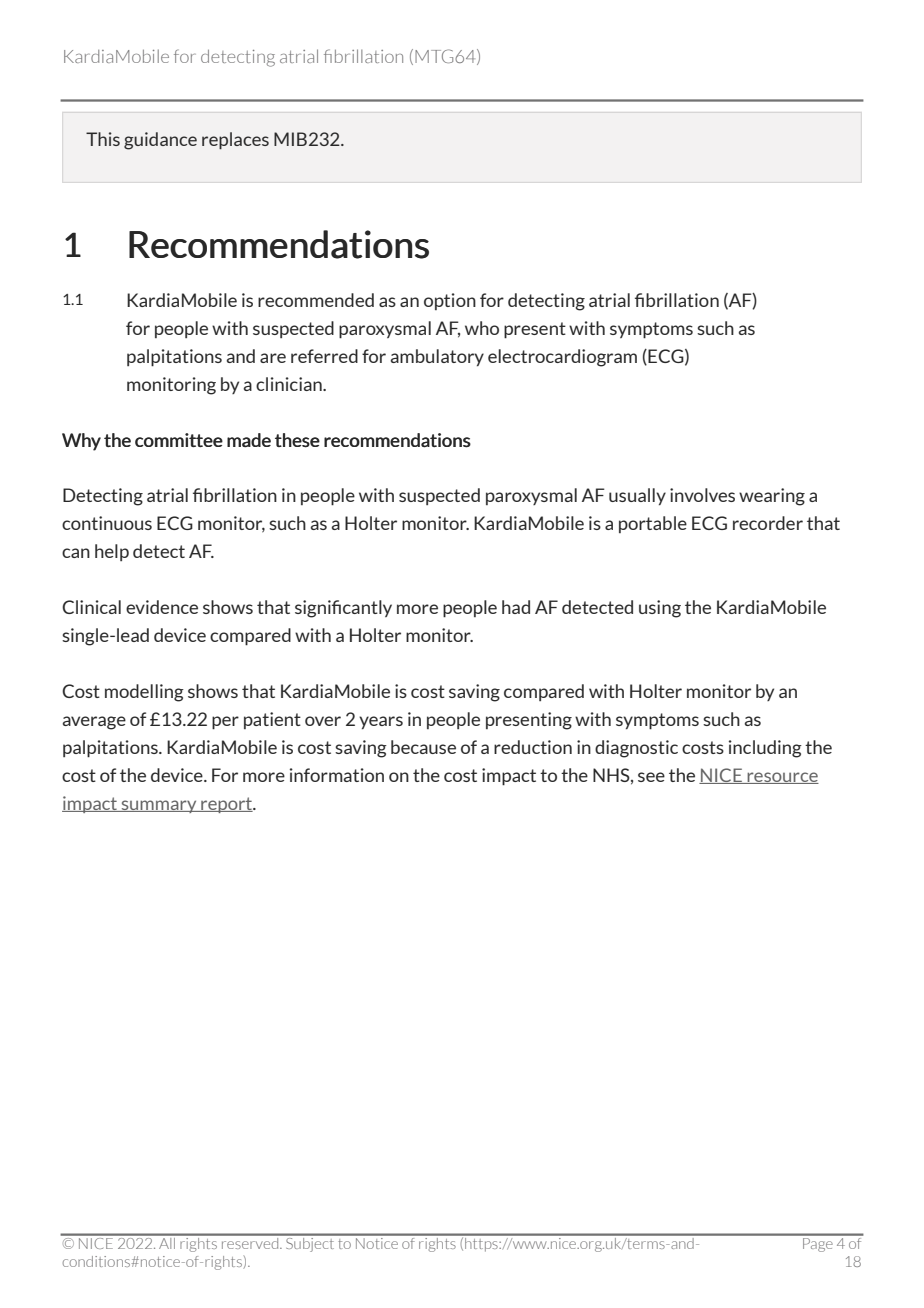 This image has height=1308, width=924. Describe the element at coordinates (702, 495) in the image. I see `involves` at that location.
